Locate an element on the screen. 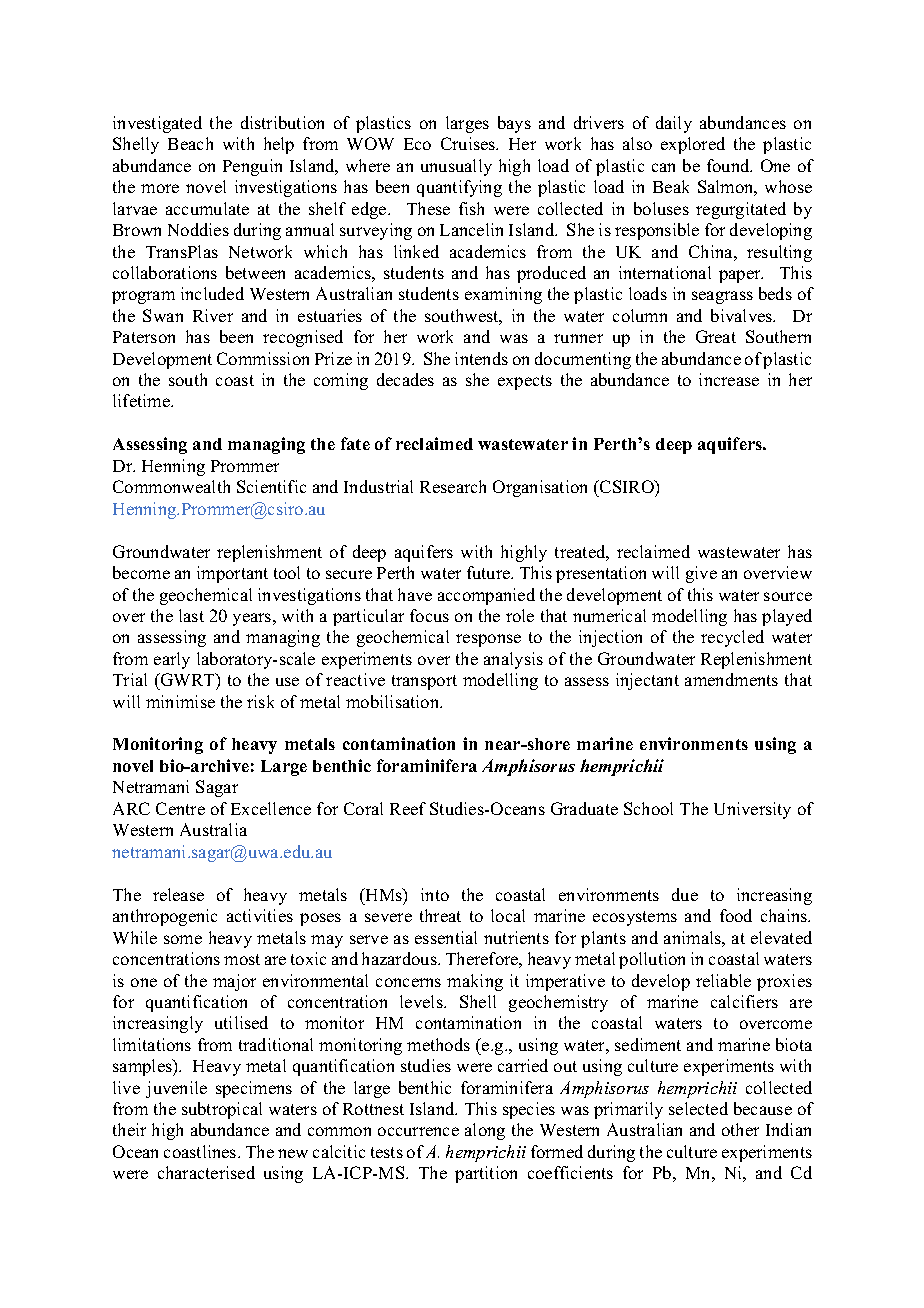 Image resolution: width=924 pixels, height=1308 pixels. characterised is located at coordinates (206, 1172).
